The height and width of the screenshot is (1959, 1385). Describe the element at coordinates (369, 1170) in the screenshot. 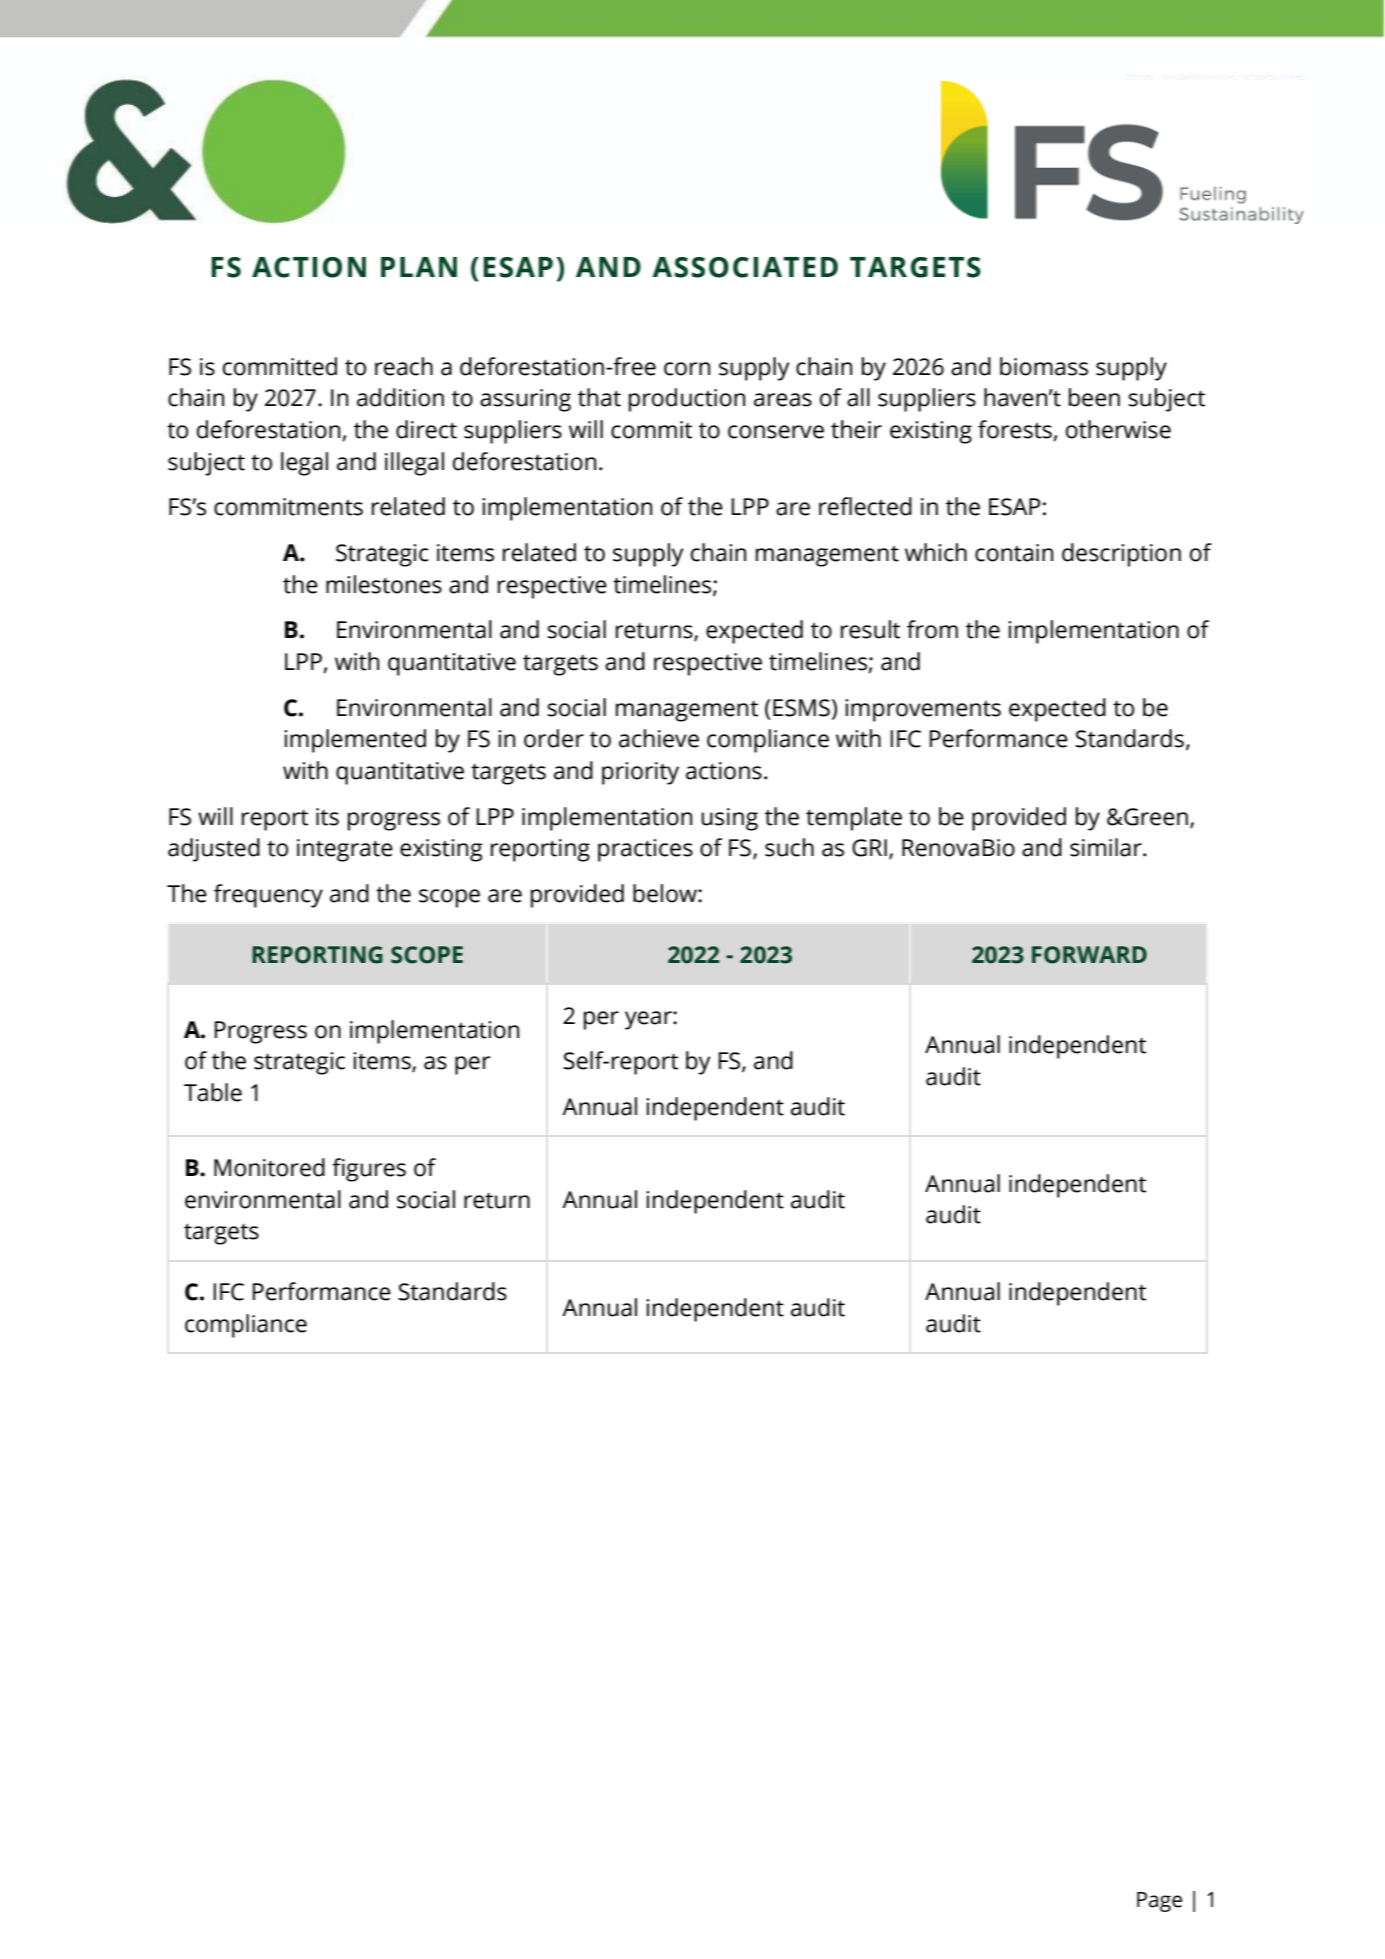

I see `figures` at that location.
